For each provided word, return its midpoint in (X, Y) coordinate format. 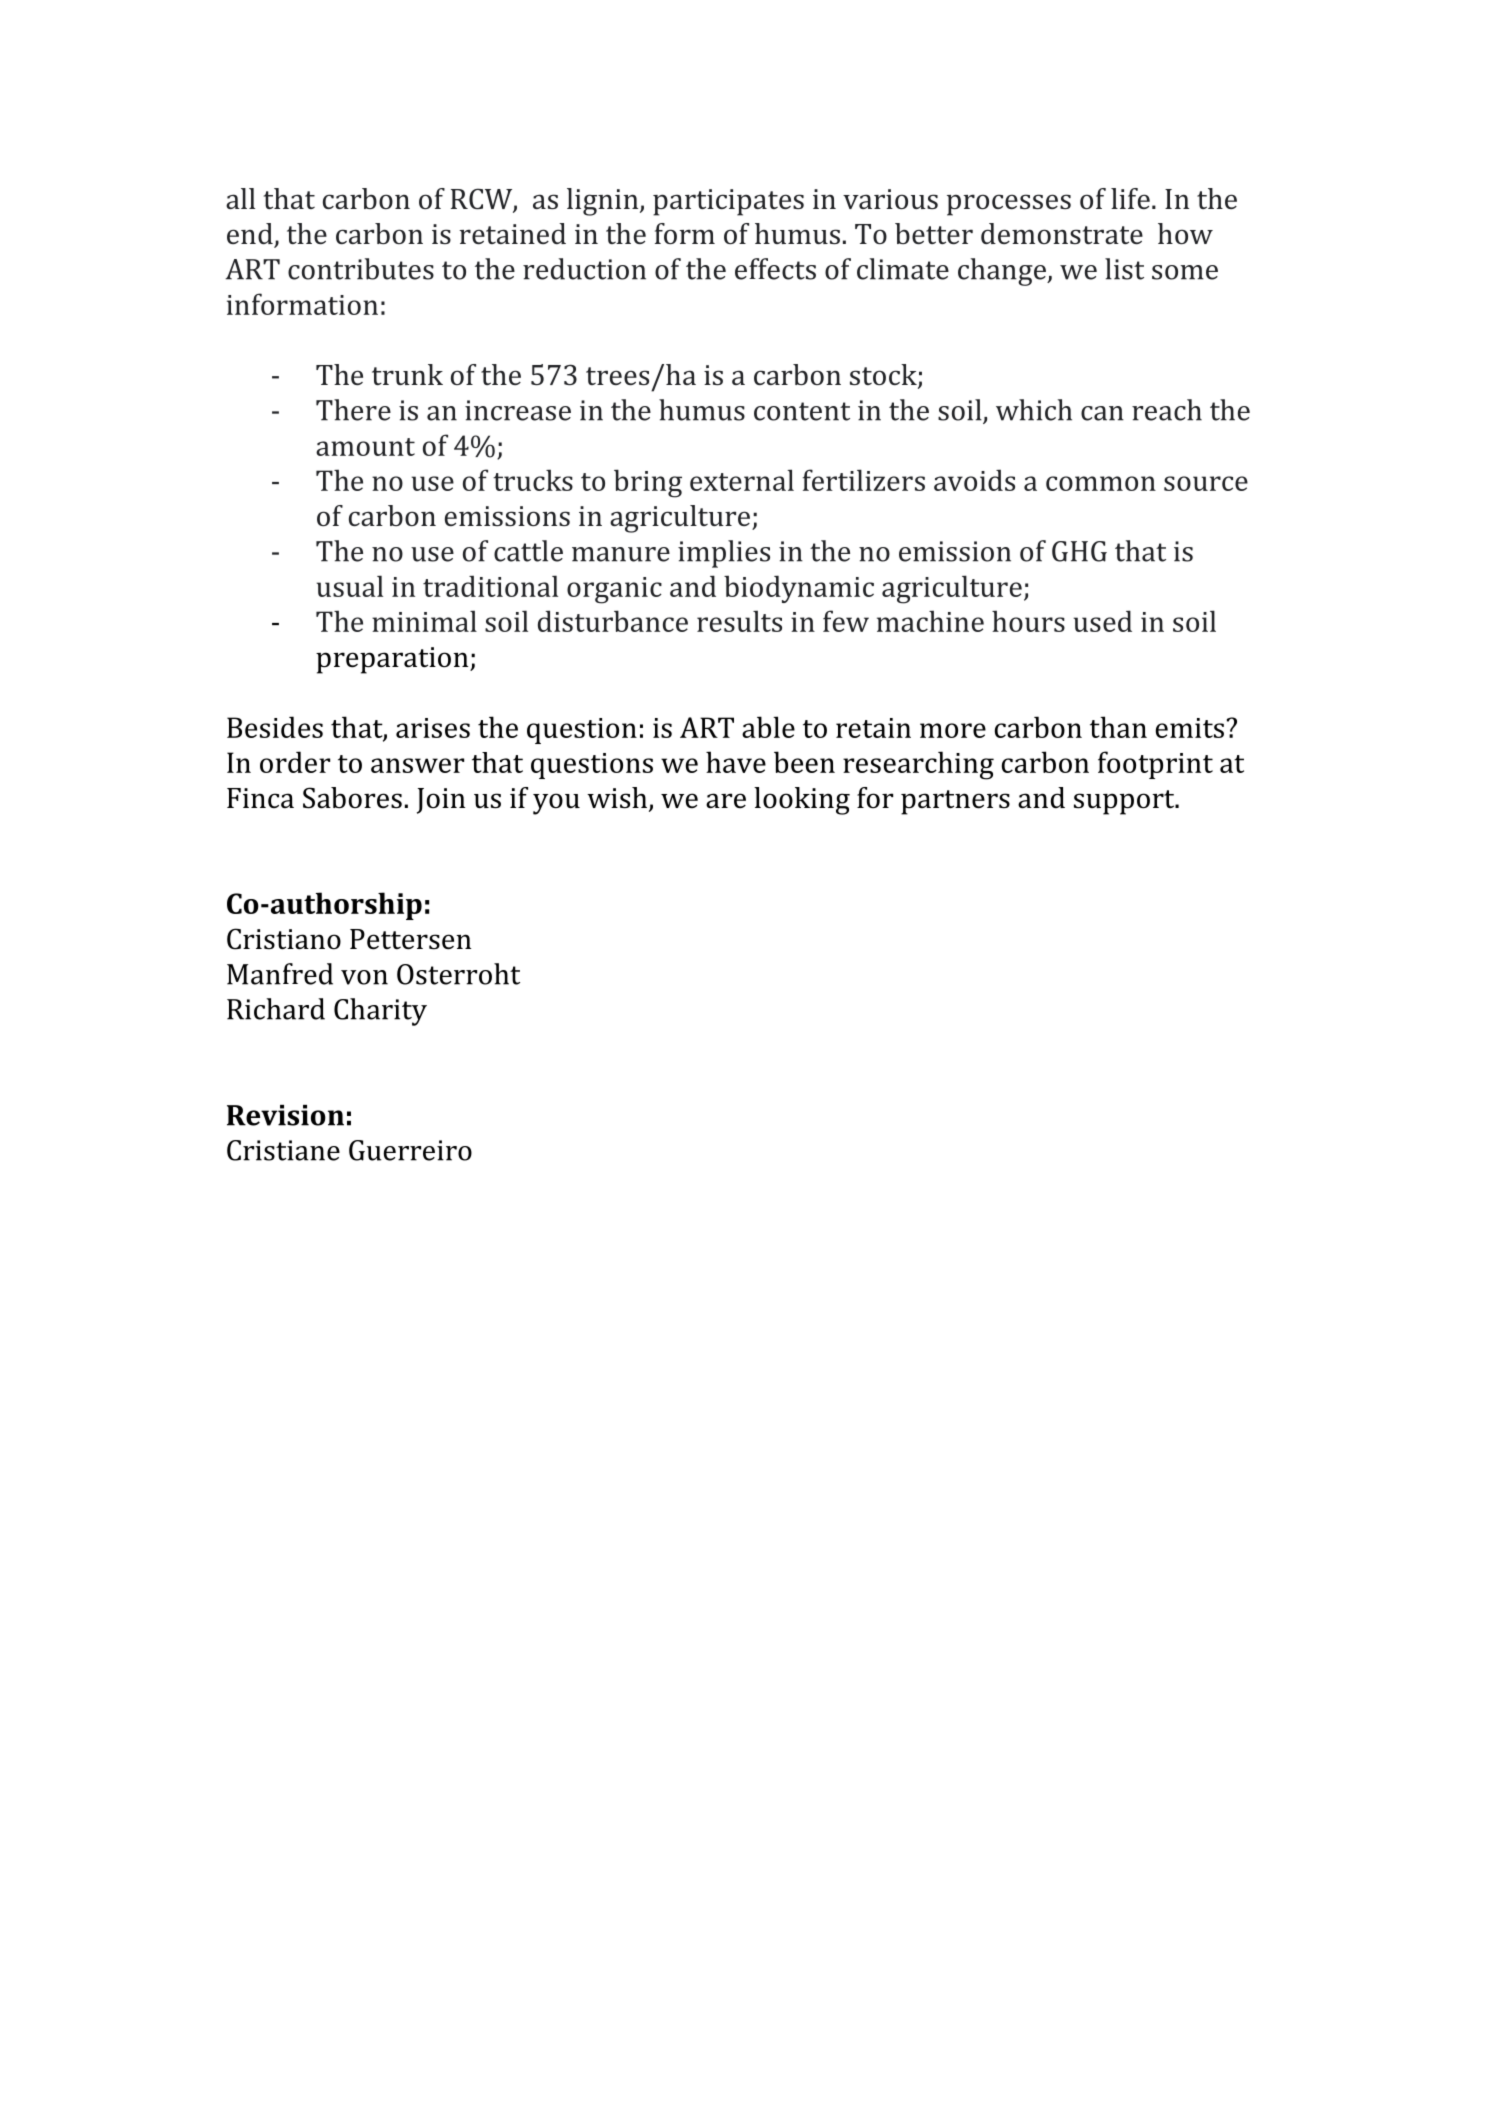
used (1103, 621)
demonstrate (1062, 233)
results (739, 621)
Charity (380, 1012)
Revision (285, 1115)
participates (728, 202)
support (1125, 802)
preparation (393, 660)
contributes (361, 269)
